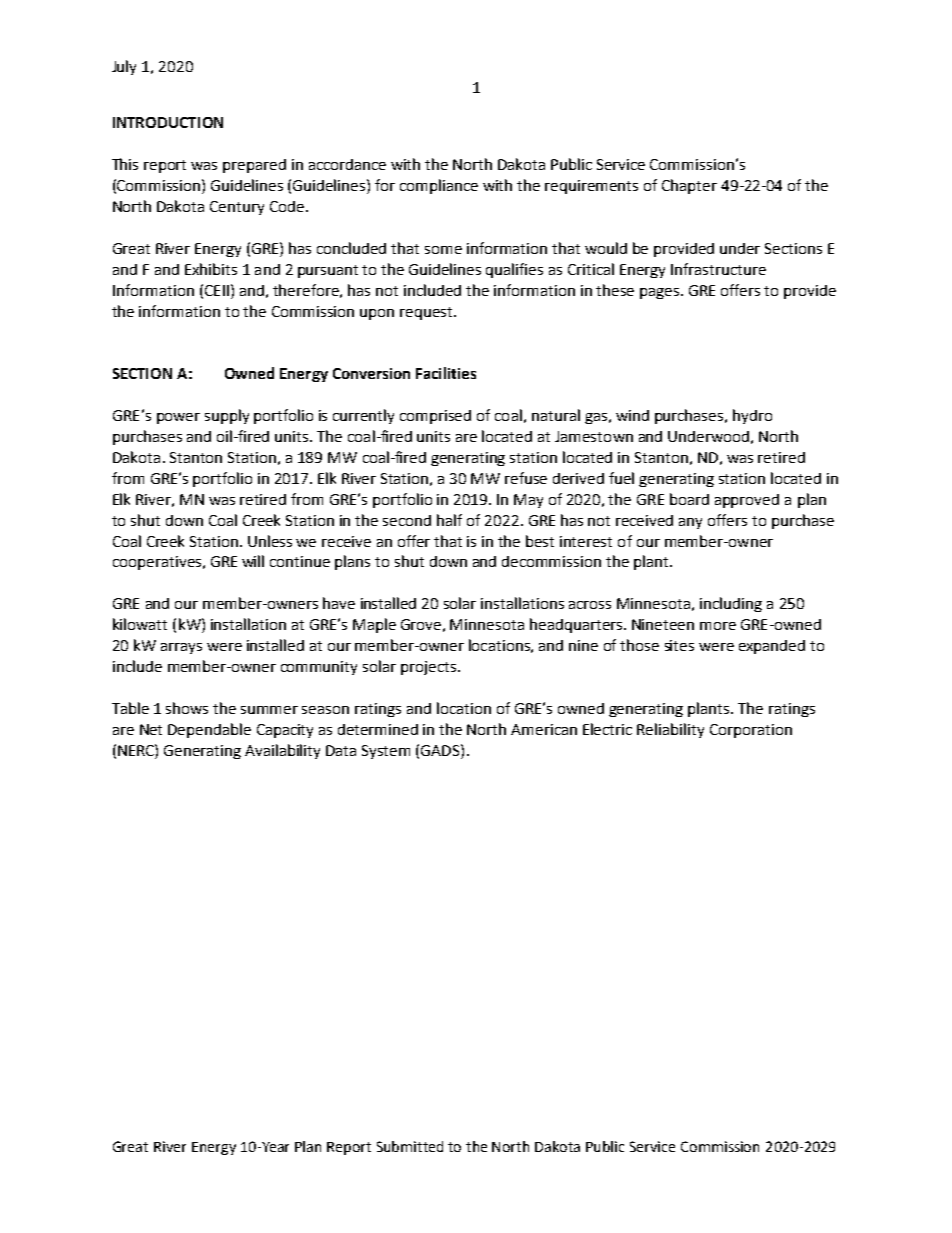 This page has height=1233, width=952. I want to click on hydro, so click(752, 416).
